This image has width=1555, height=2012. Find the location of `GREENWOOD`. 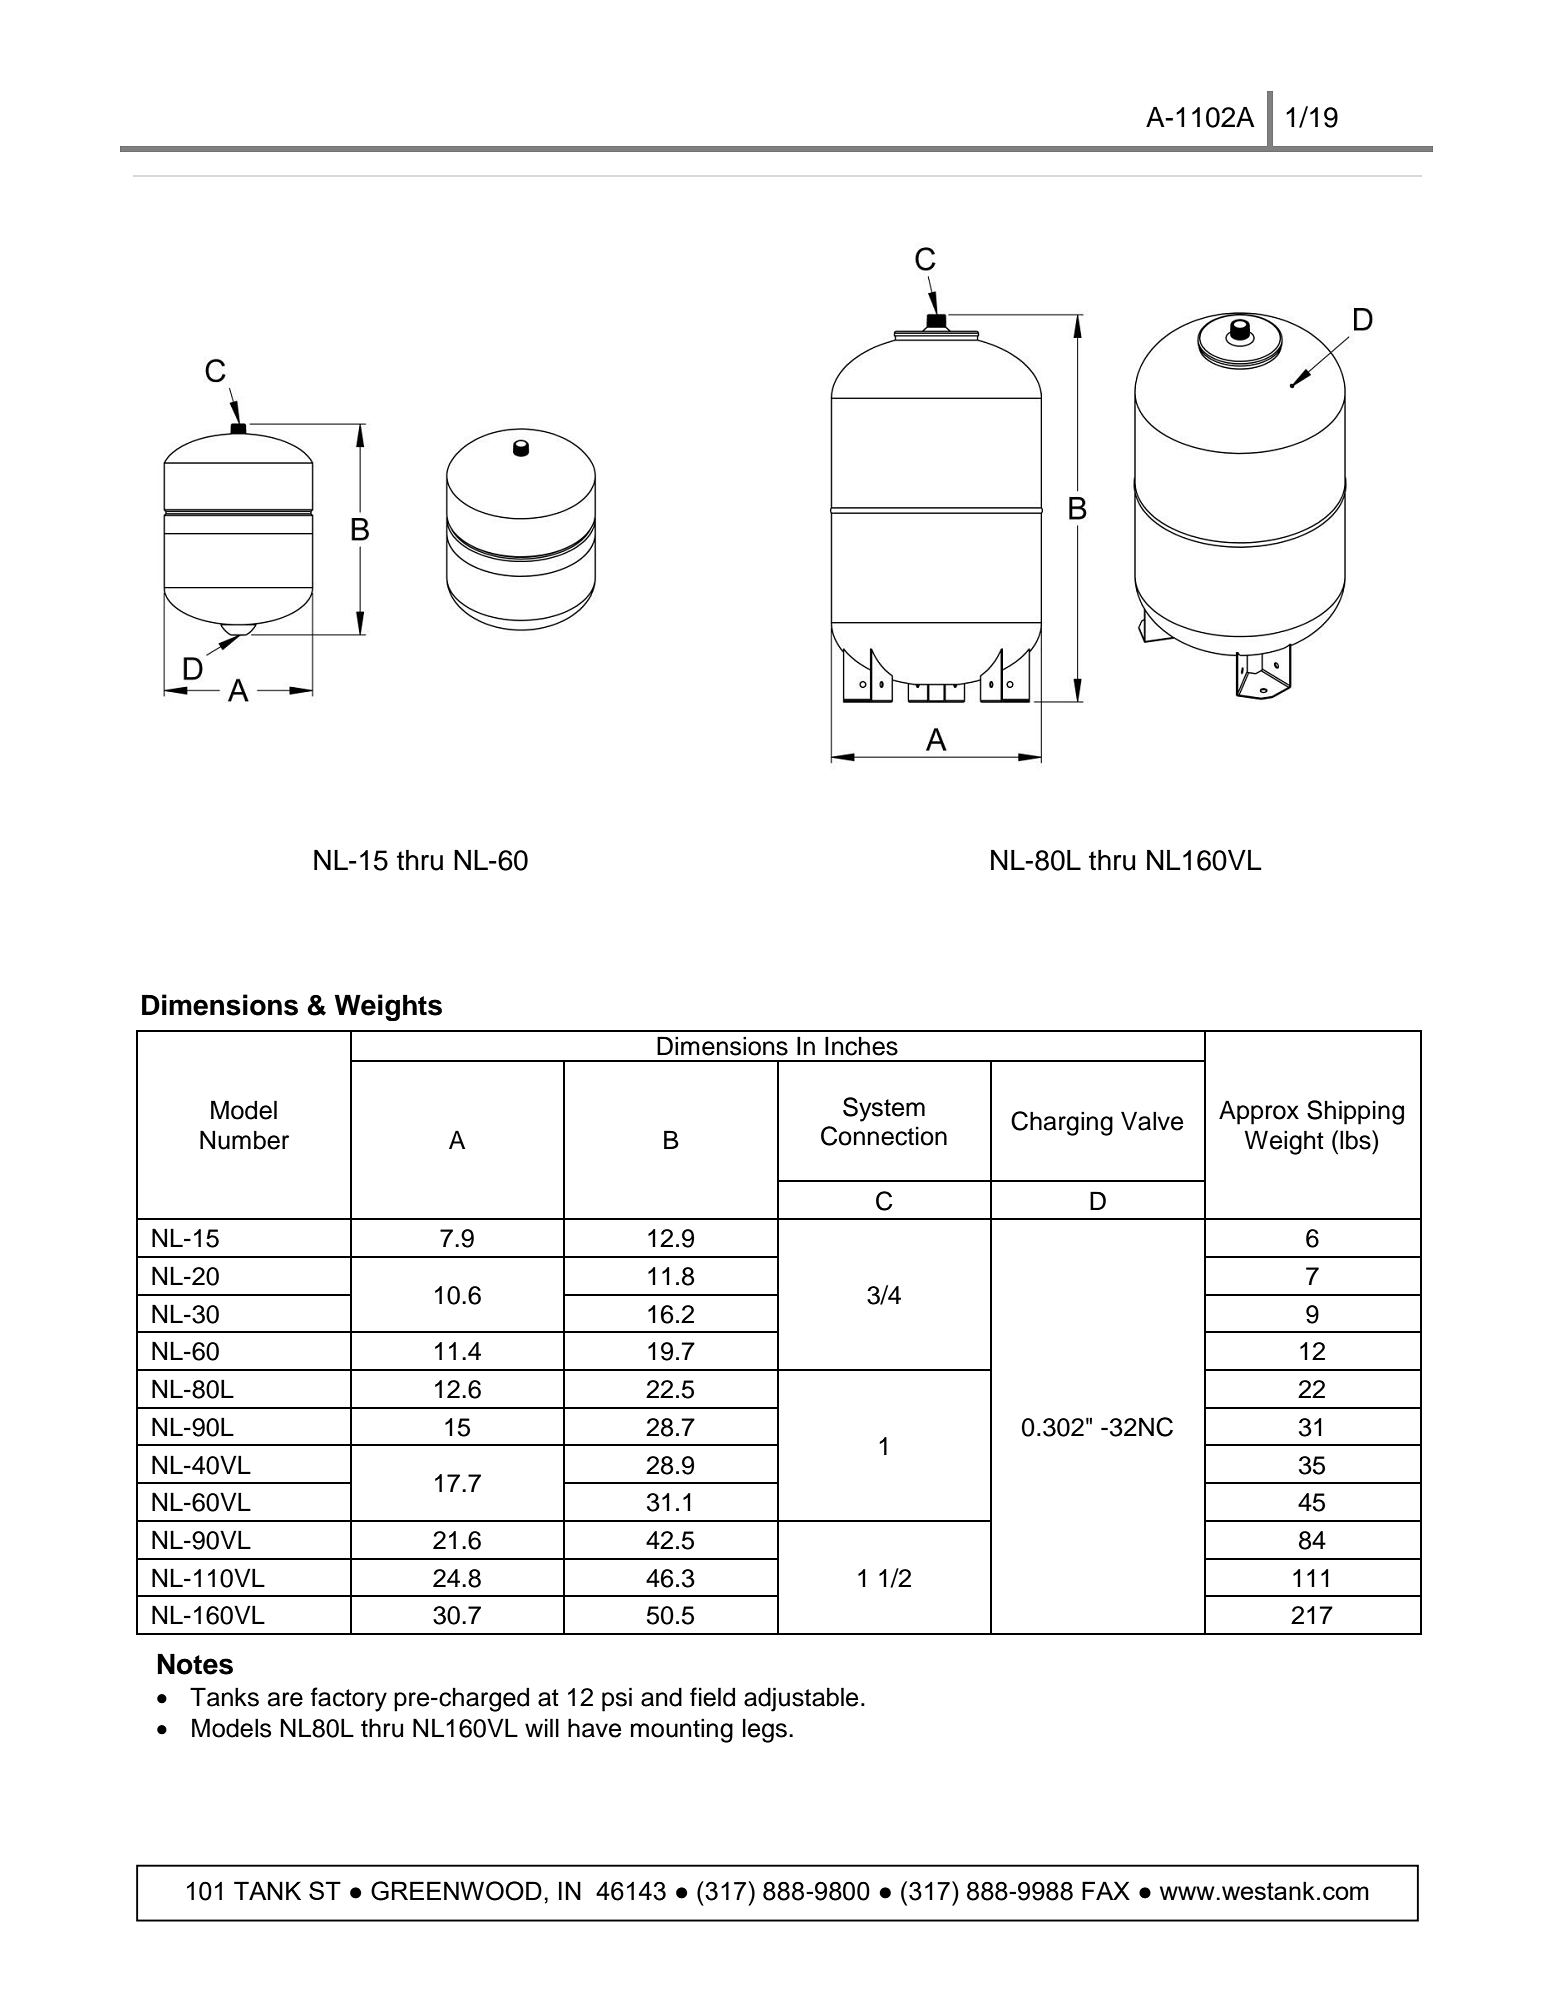

GREENWOOD is located at coordinates (456, 1891).
